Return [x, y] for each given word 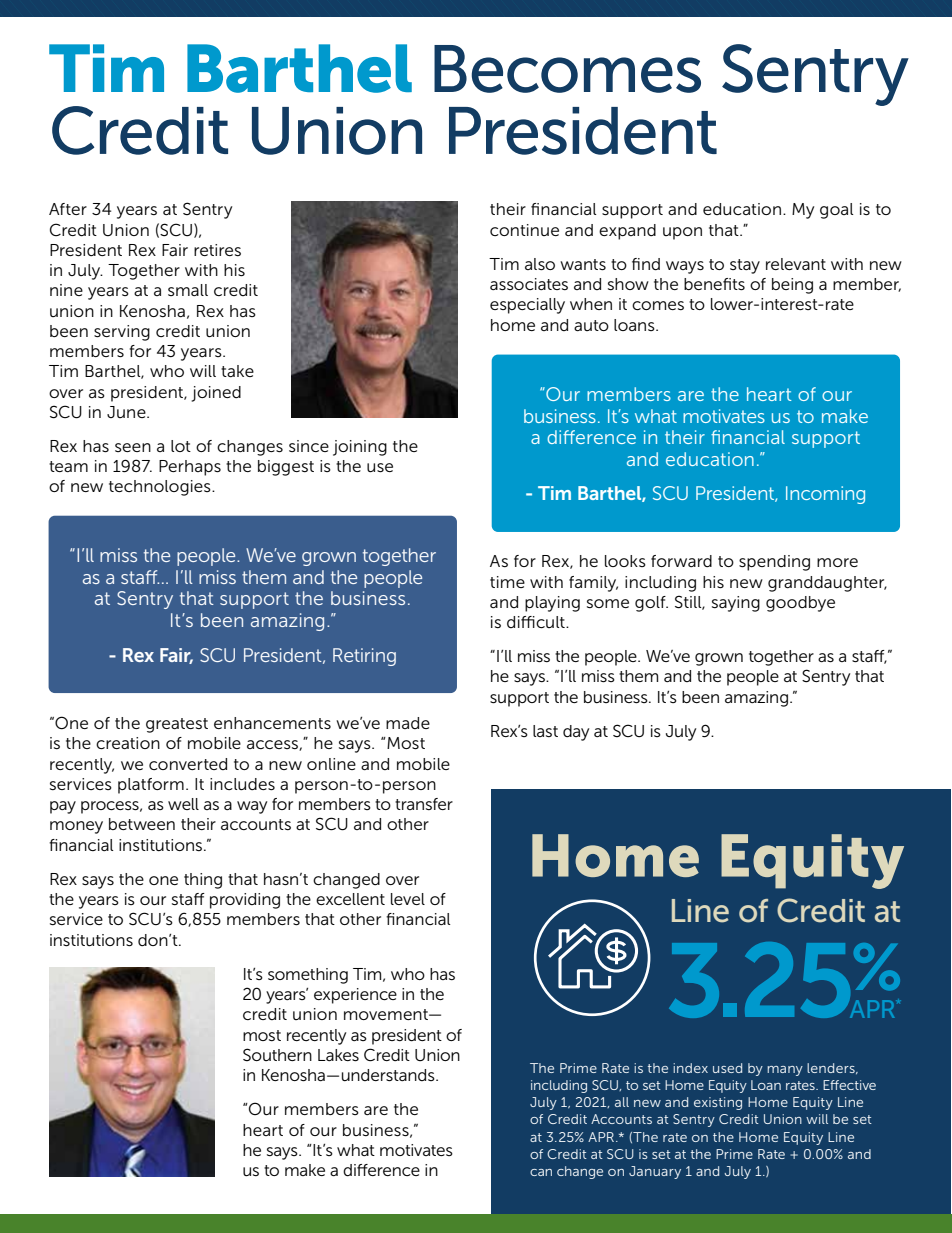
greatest [177, 725]
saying [736, 604]
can [541, 1172]
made [408, 723]
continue [524, 230]
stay [745, 266]
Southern [277, 1054]
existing [718, 1103]
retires [217, 250]
